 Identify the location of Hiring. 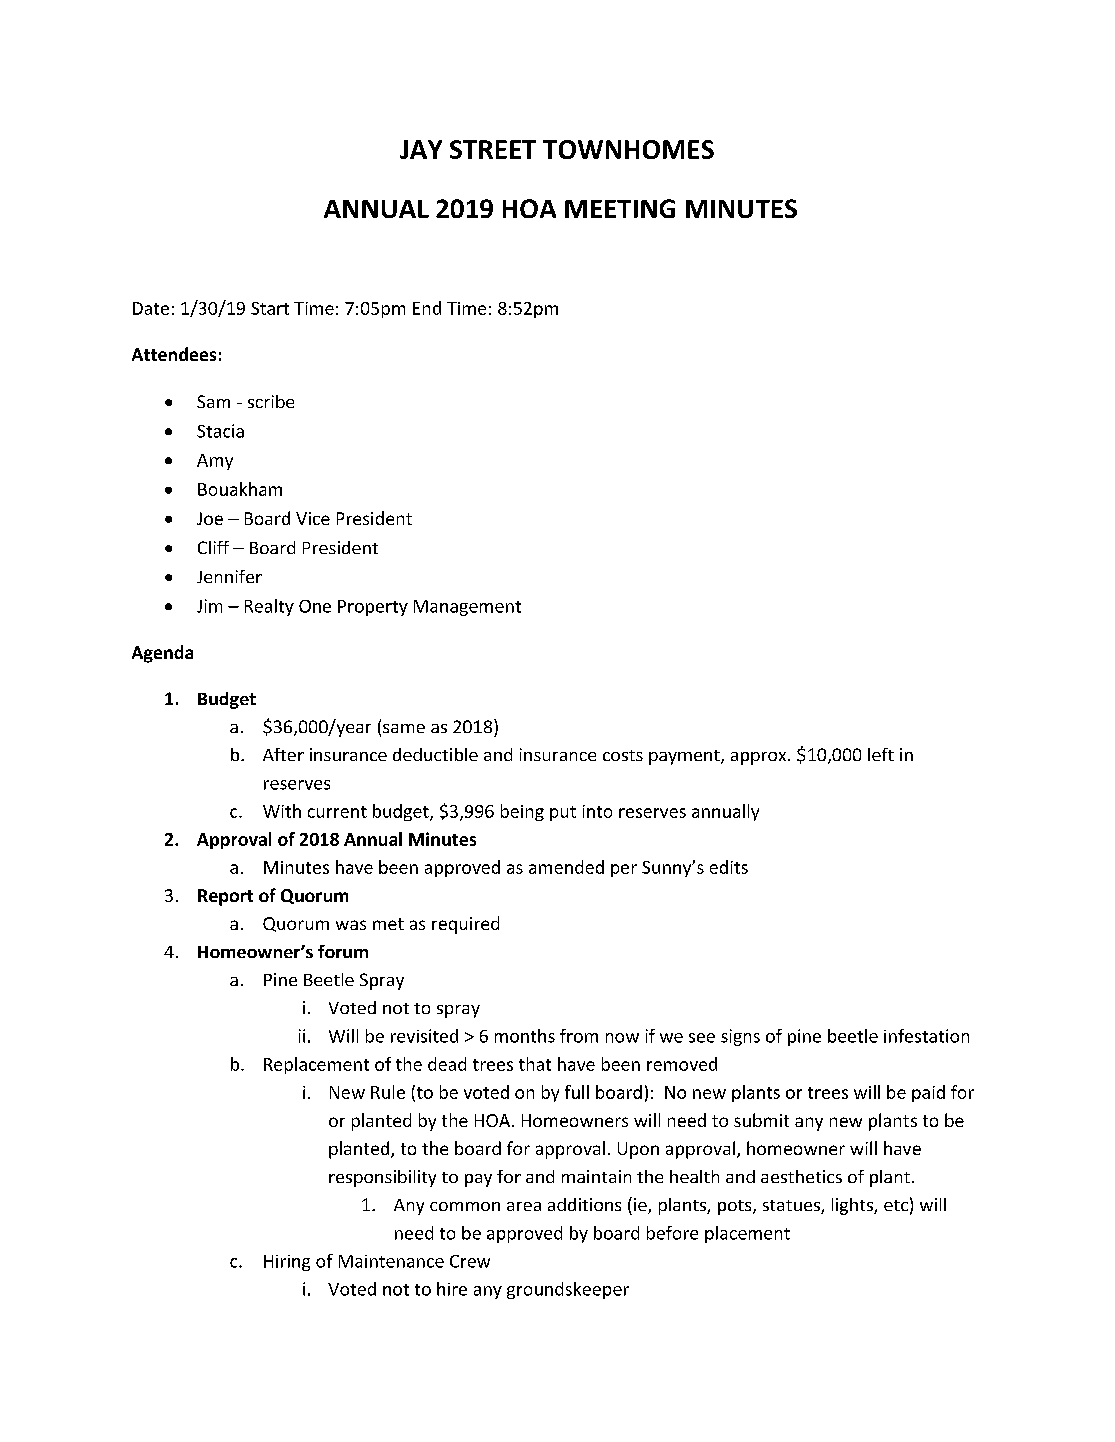
(287, 1263).
